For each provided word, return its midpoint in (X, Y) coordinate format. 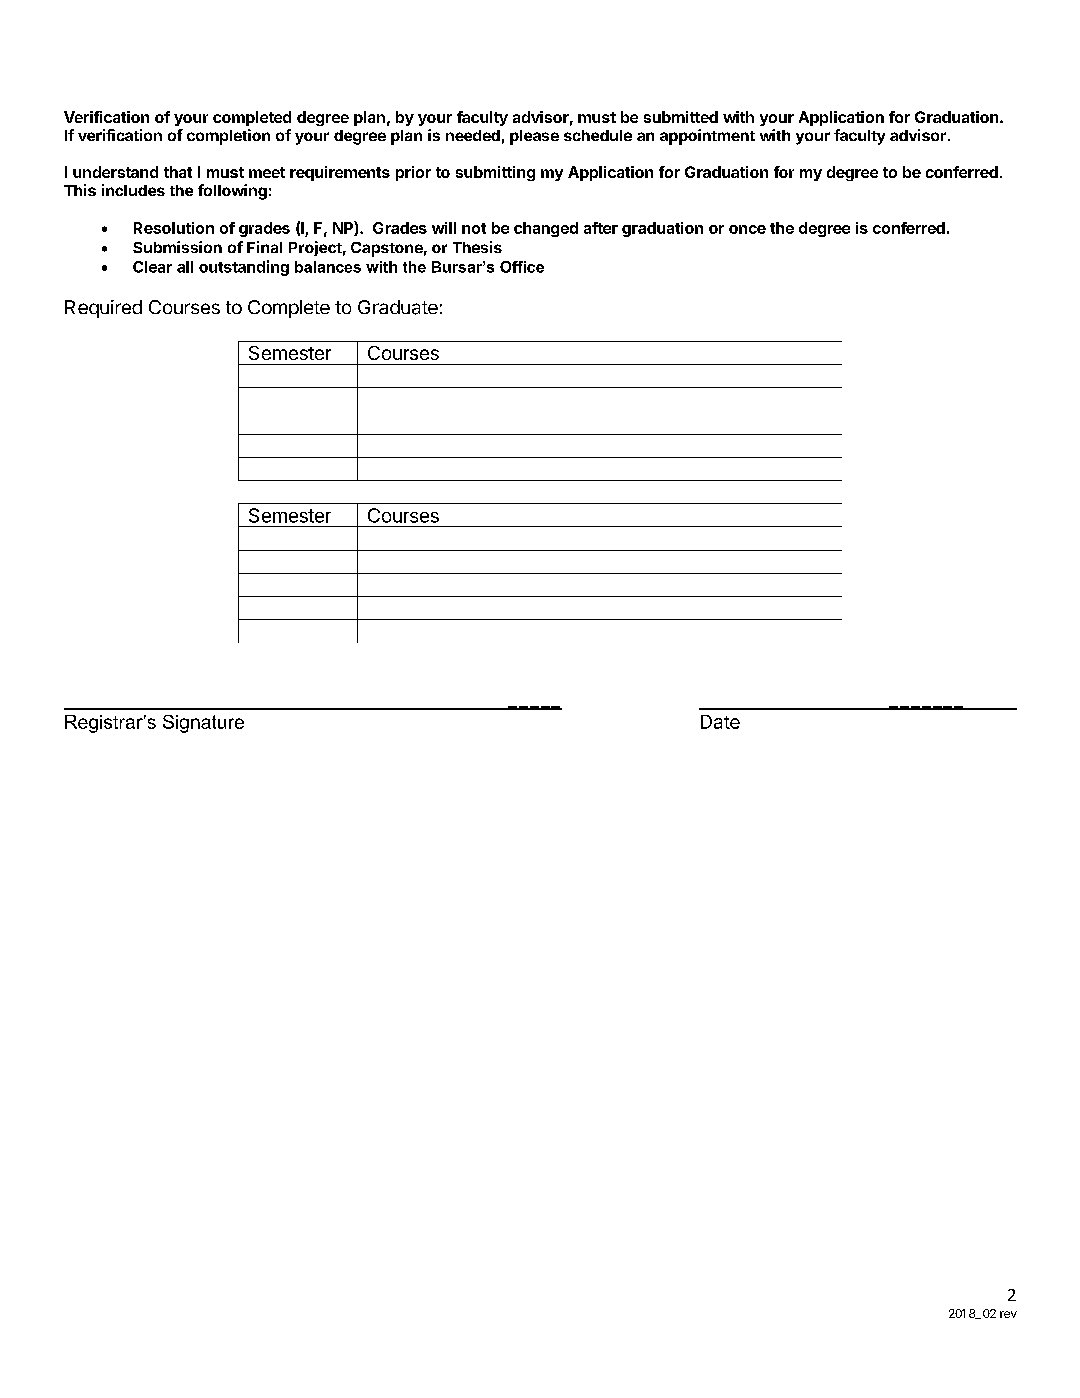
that (178, 172)
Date (720, 722)
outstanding (244, 268)
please (534, 137)
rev (1008, 1314)
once (747, 229)
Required (103, 309)
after (601, 228)
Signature (203, 724)
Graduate (398, 307)
